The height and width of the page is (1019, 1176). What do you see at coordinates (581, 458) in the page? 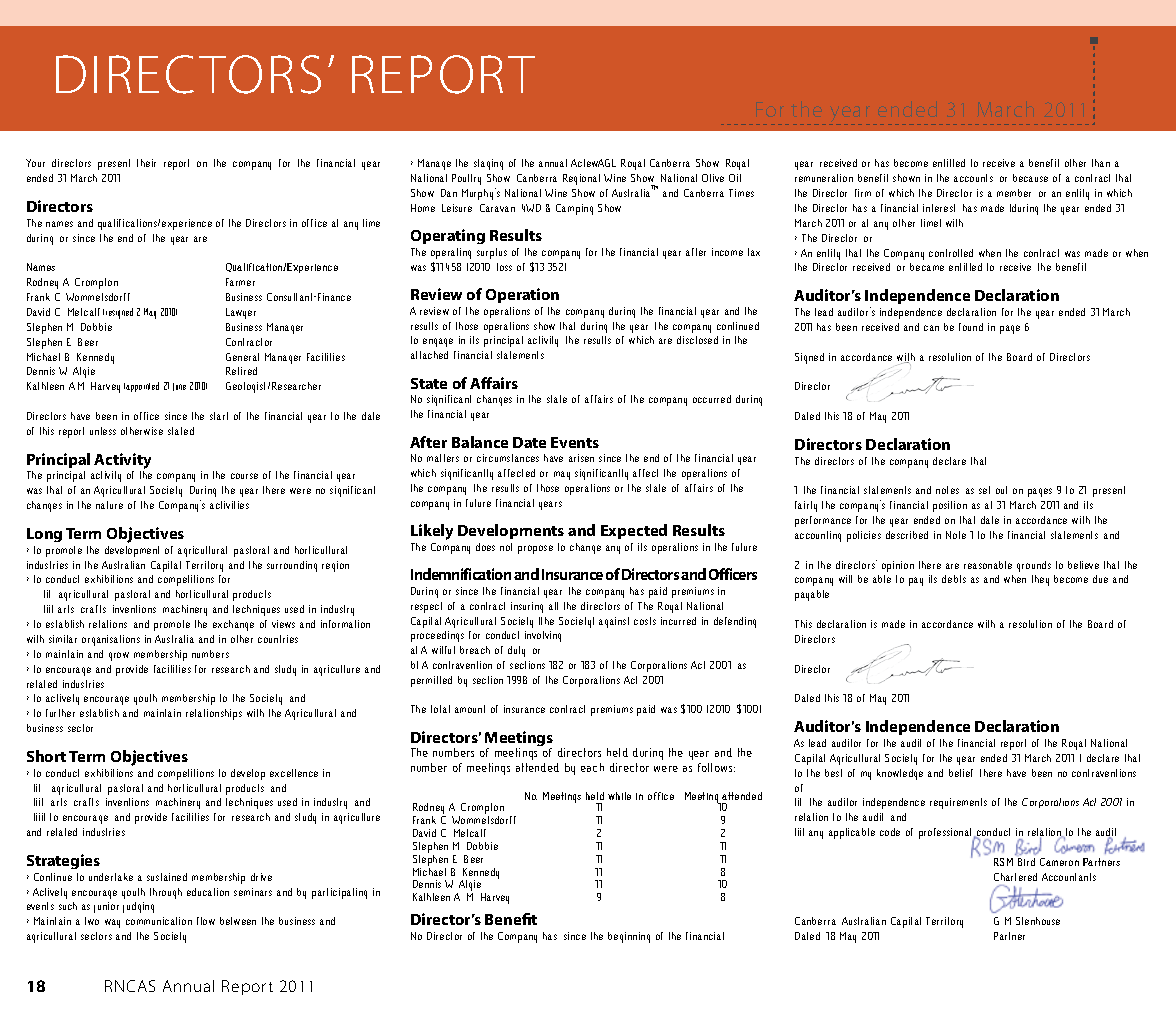
I see `arisen` at bounding box center [581, 458].
